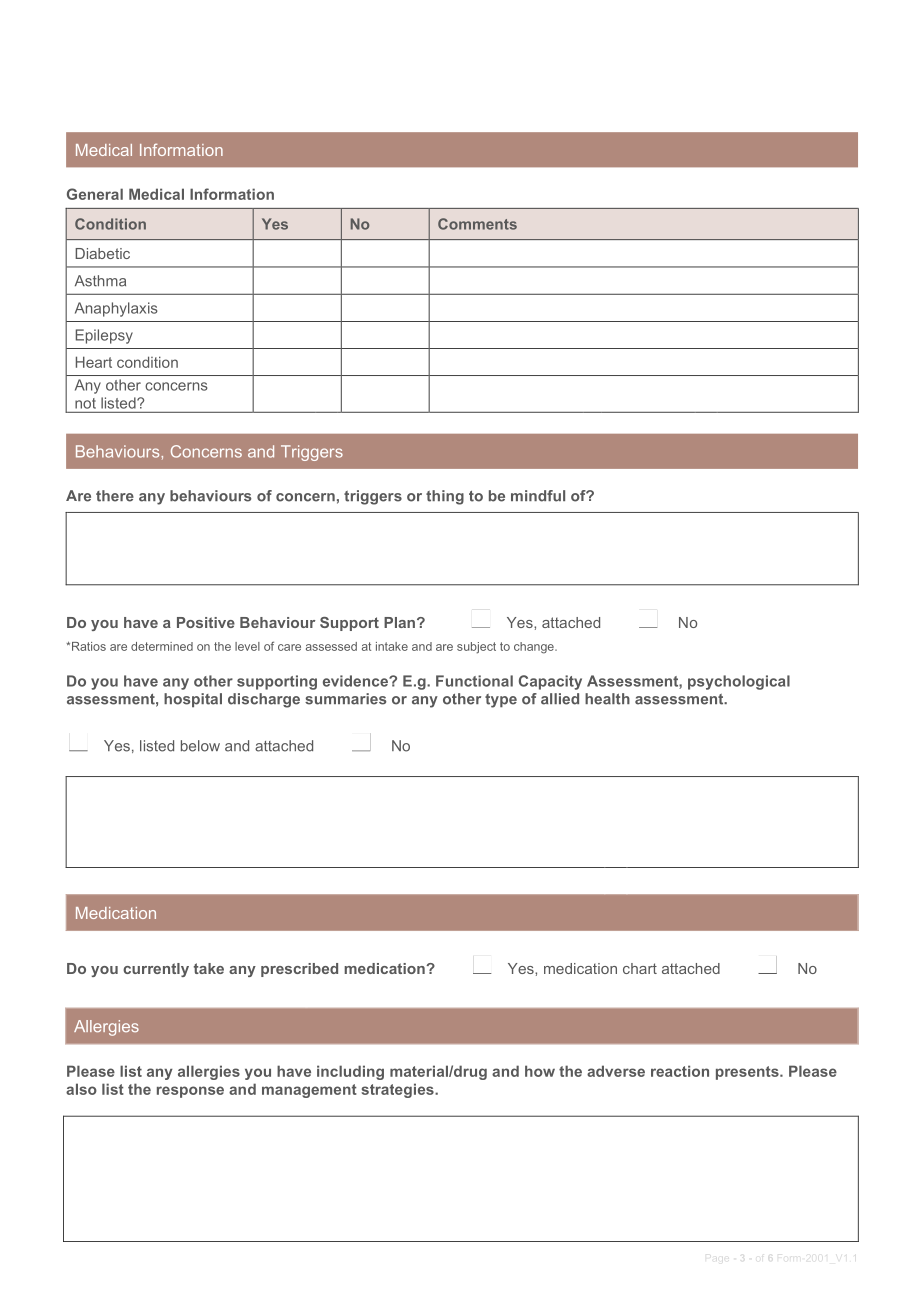 Image resolution: width=924 pixels, height=1308 pixels. I want to click on change, so click(535, 648).
